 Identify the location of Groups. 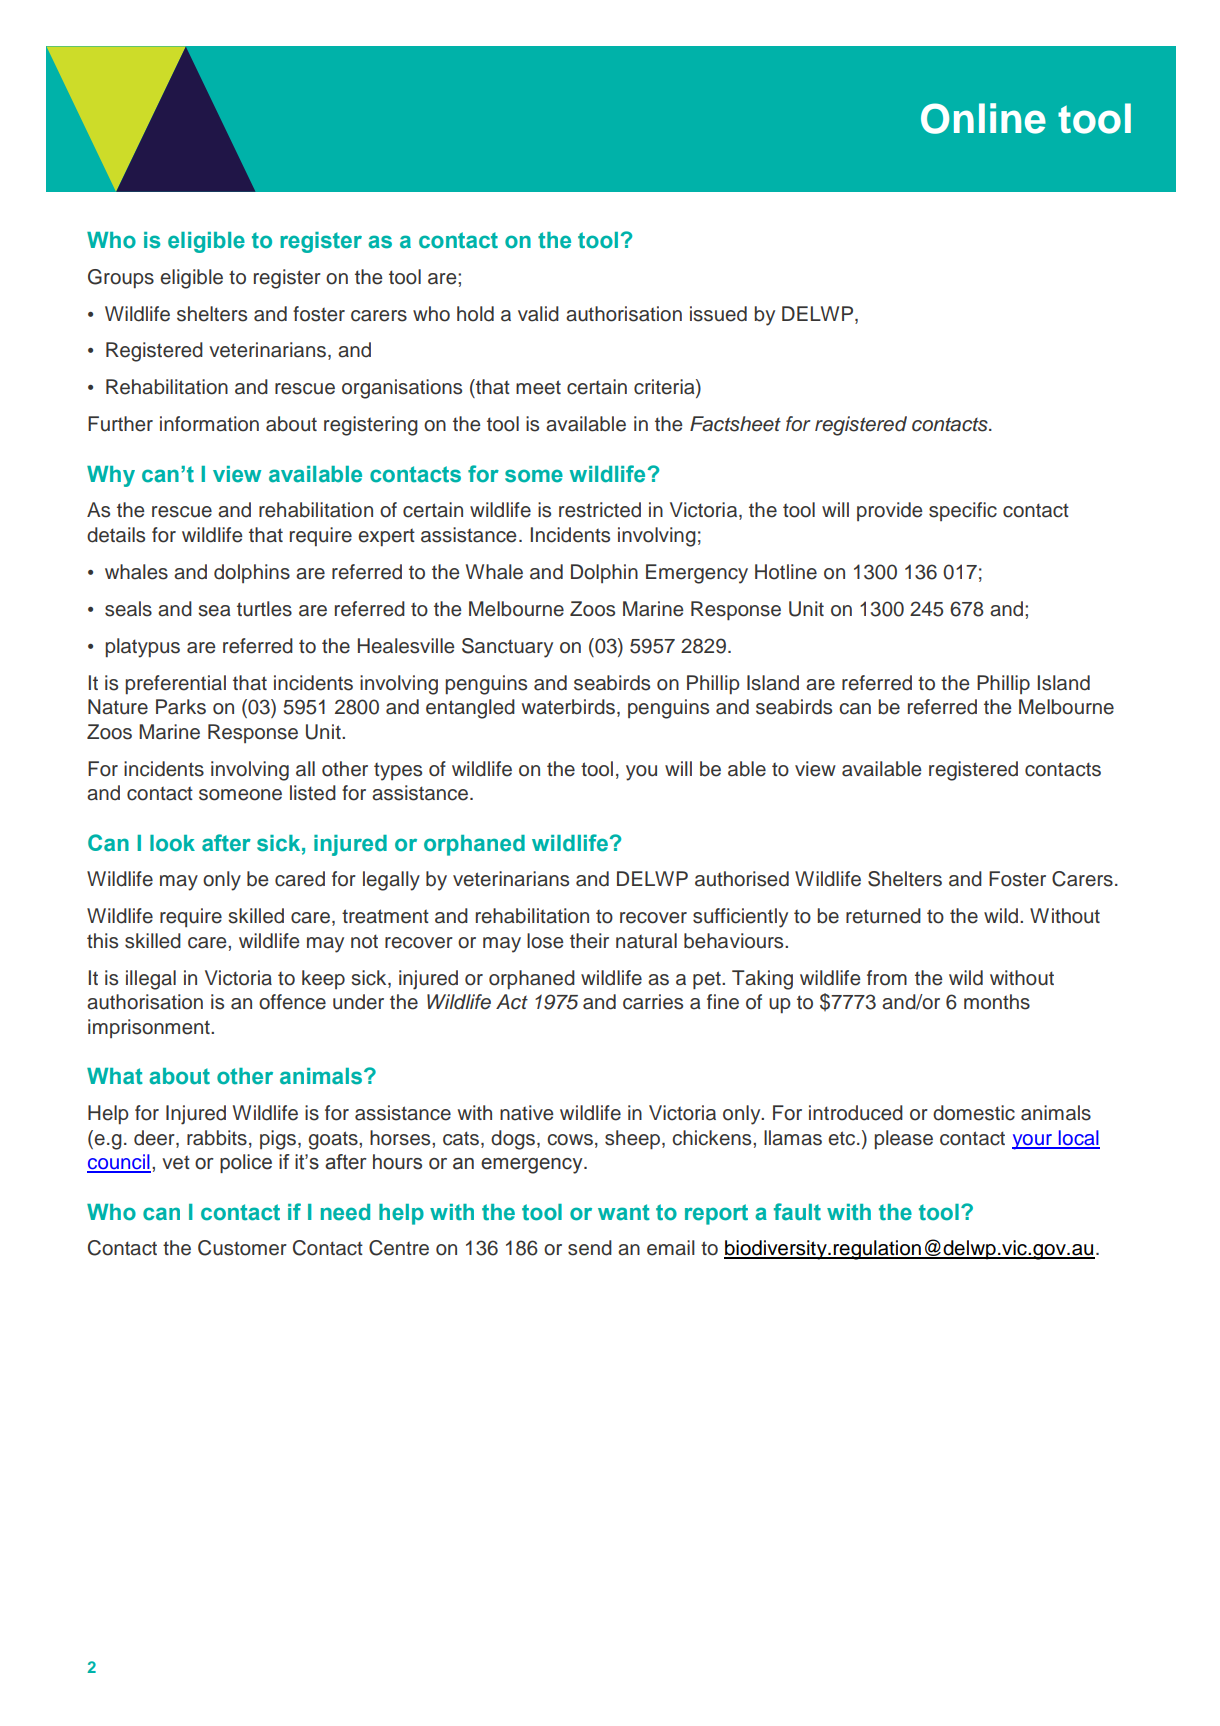
(121, 278).
